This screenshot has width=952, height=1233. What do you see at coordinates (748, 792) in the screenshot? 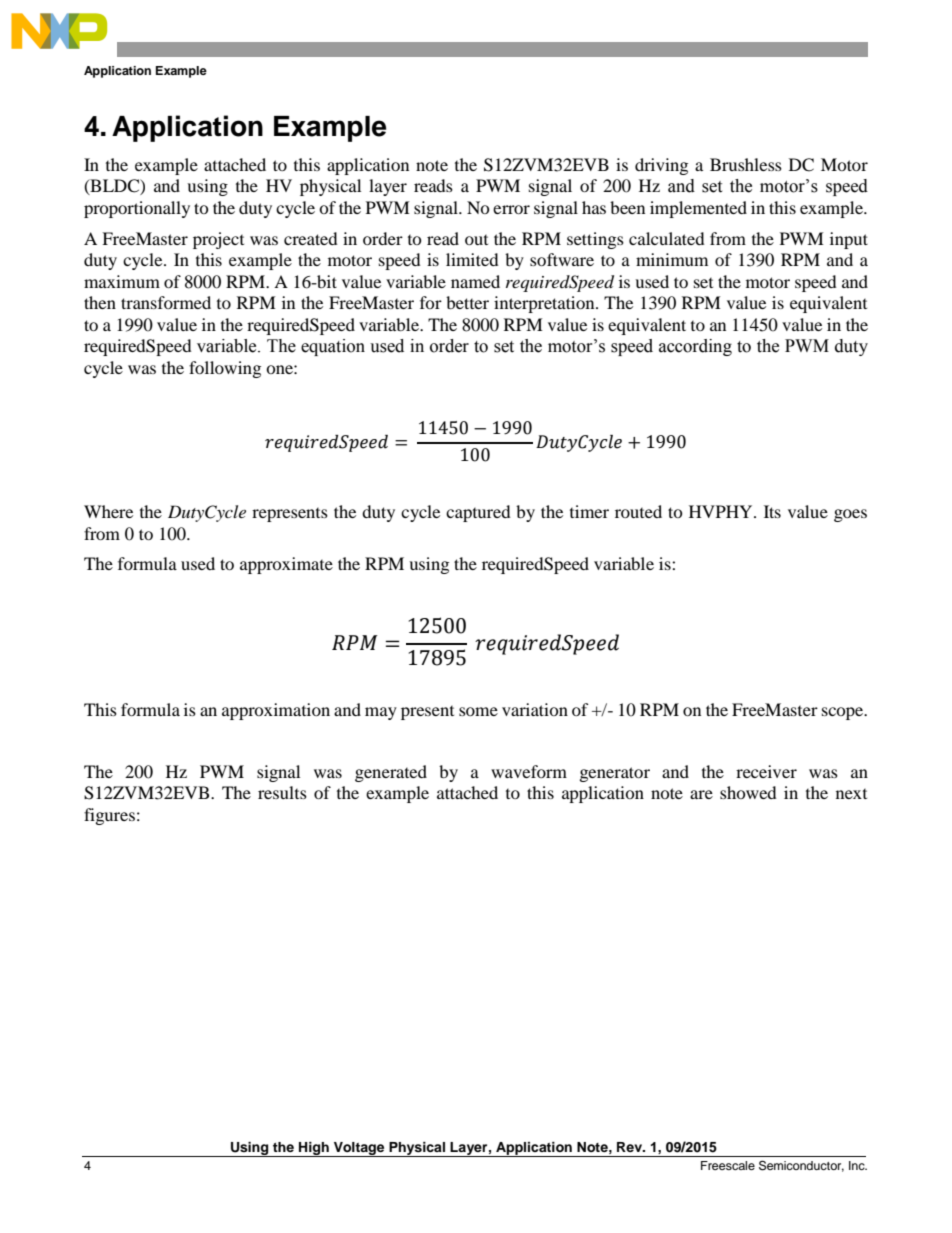
I see `showed` at bounding box center [748, 792].
